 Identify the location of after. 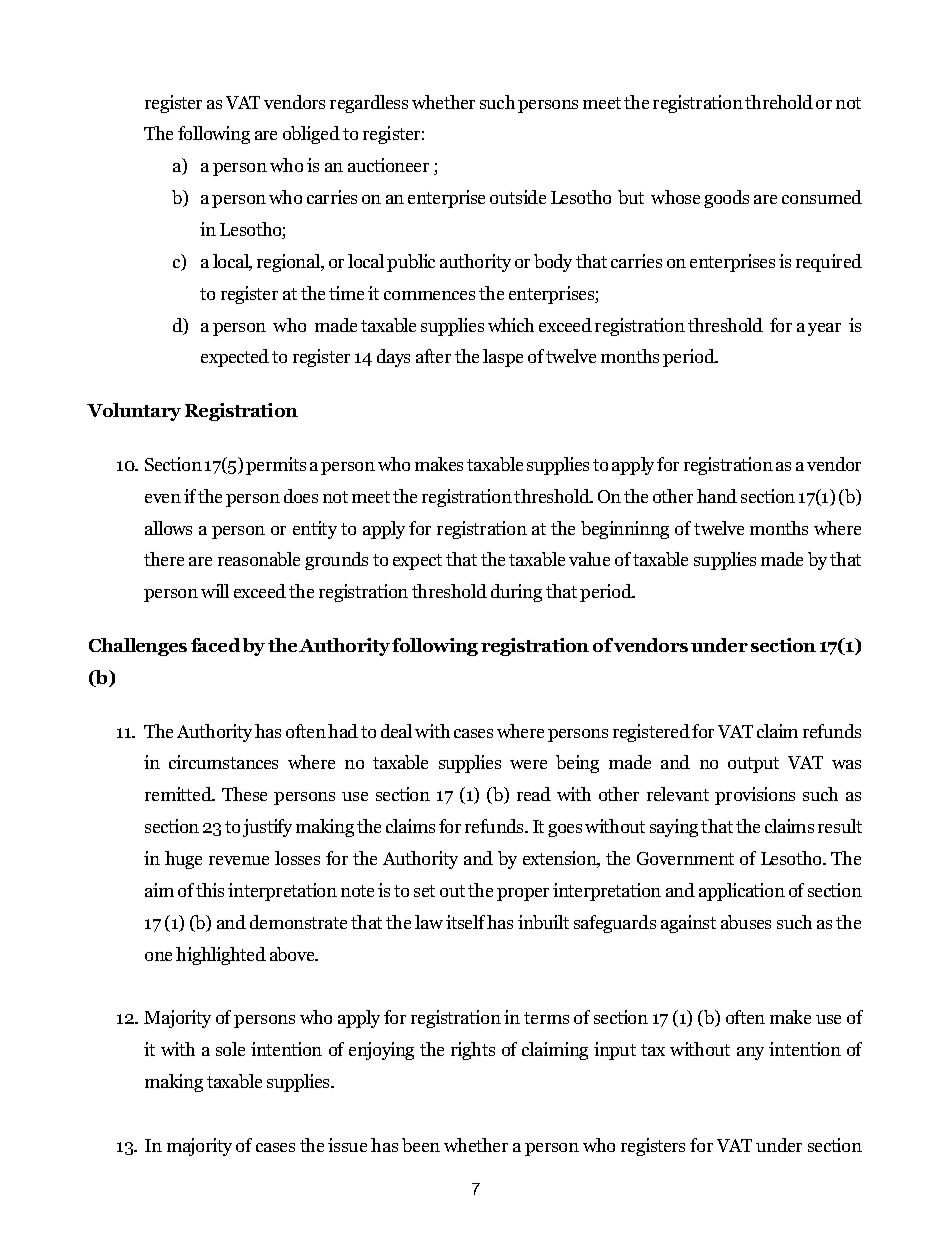
(433, 356).
